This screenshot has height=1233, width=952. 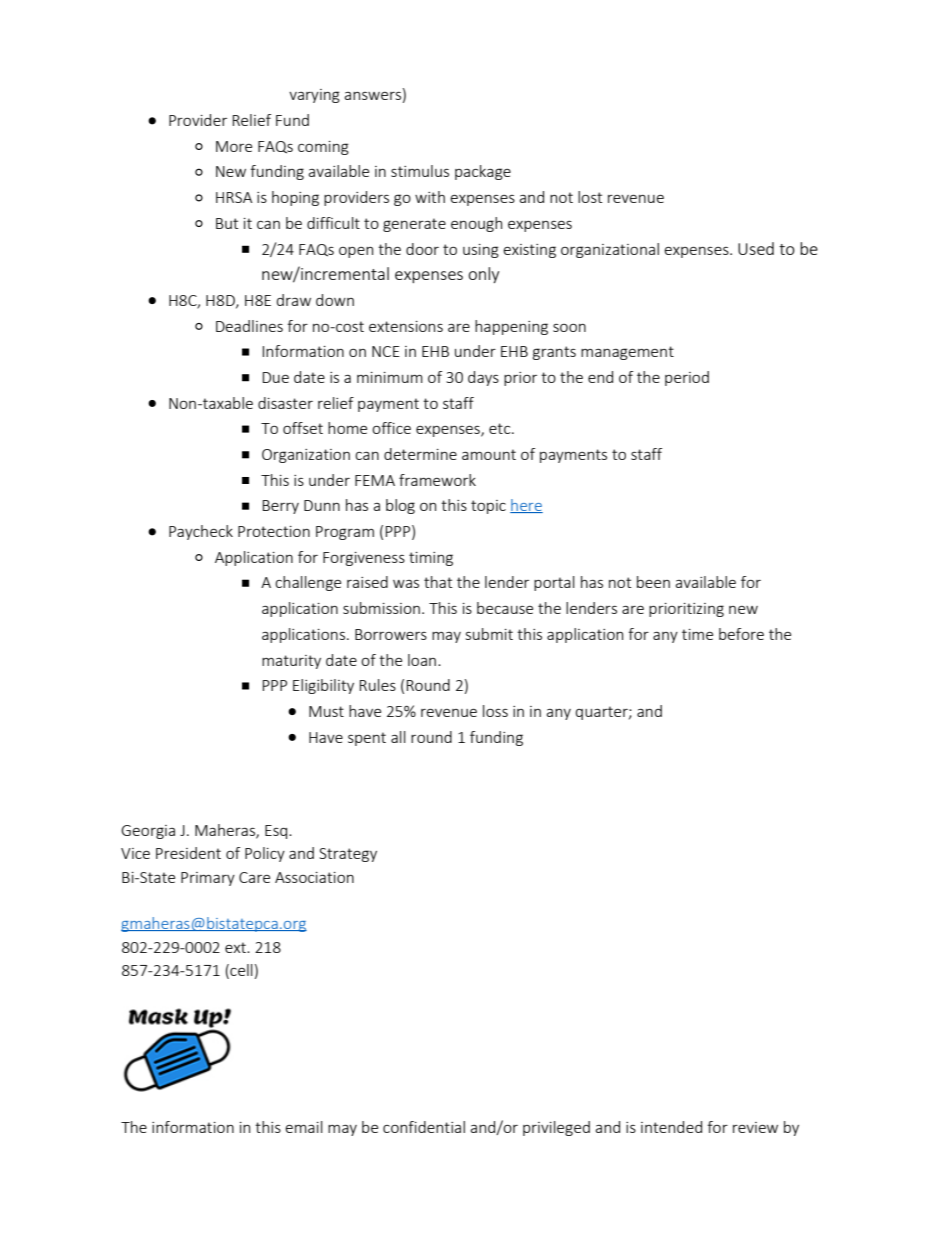 What do you see at coordinates (304, 1127) in the screenshot?
I see `email` at bounding box center [304, 1127].
